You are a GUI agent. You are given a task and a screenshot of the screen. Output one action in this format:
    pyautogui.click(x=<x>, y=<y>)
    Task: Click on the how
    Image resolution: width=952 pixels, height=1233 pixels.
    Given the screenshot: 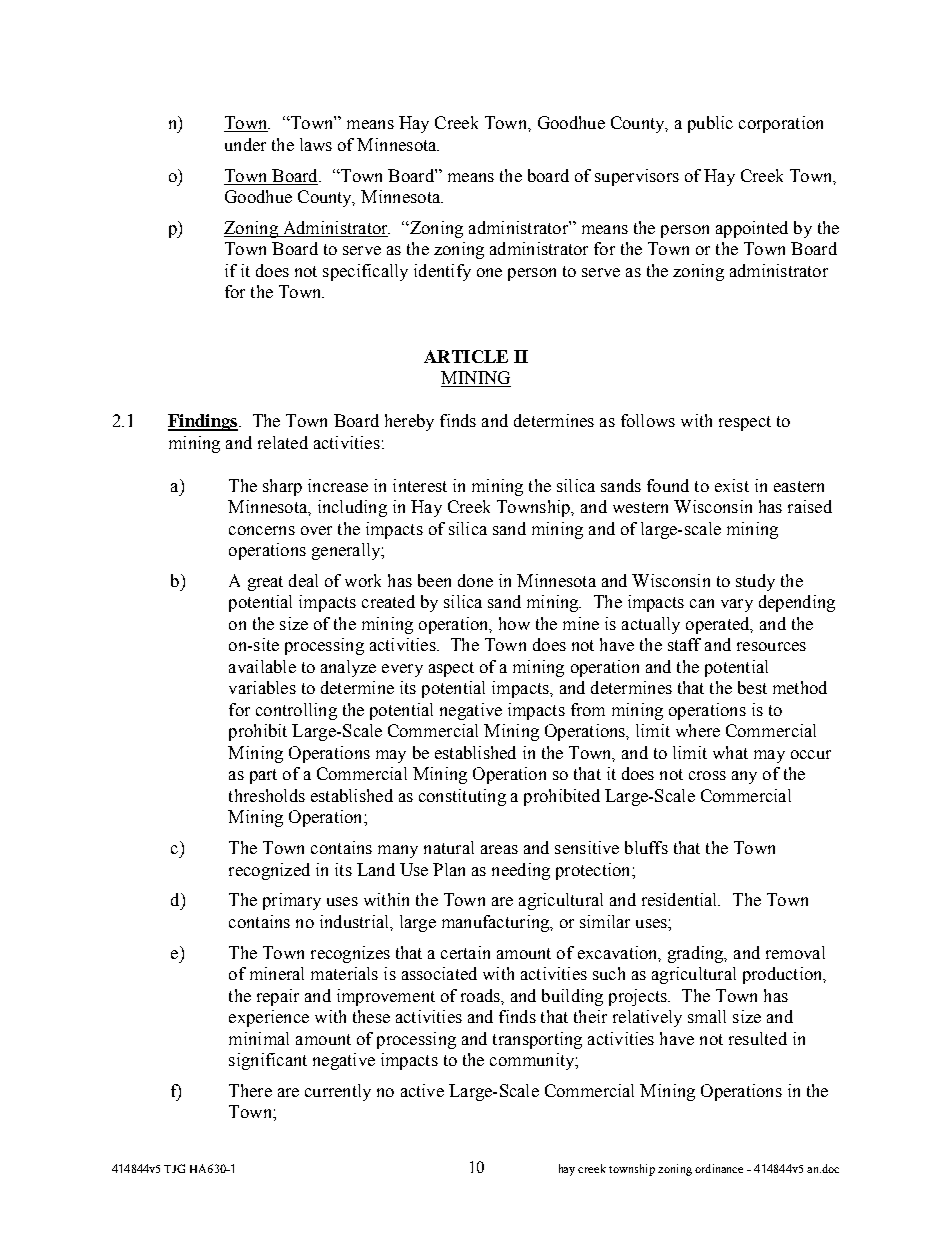 What is the action you would take?
    pyautogui.click(x=514, y=623)
